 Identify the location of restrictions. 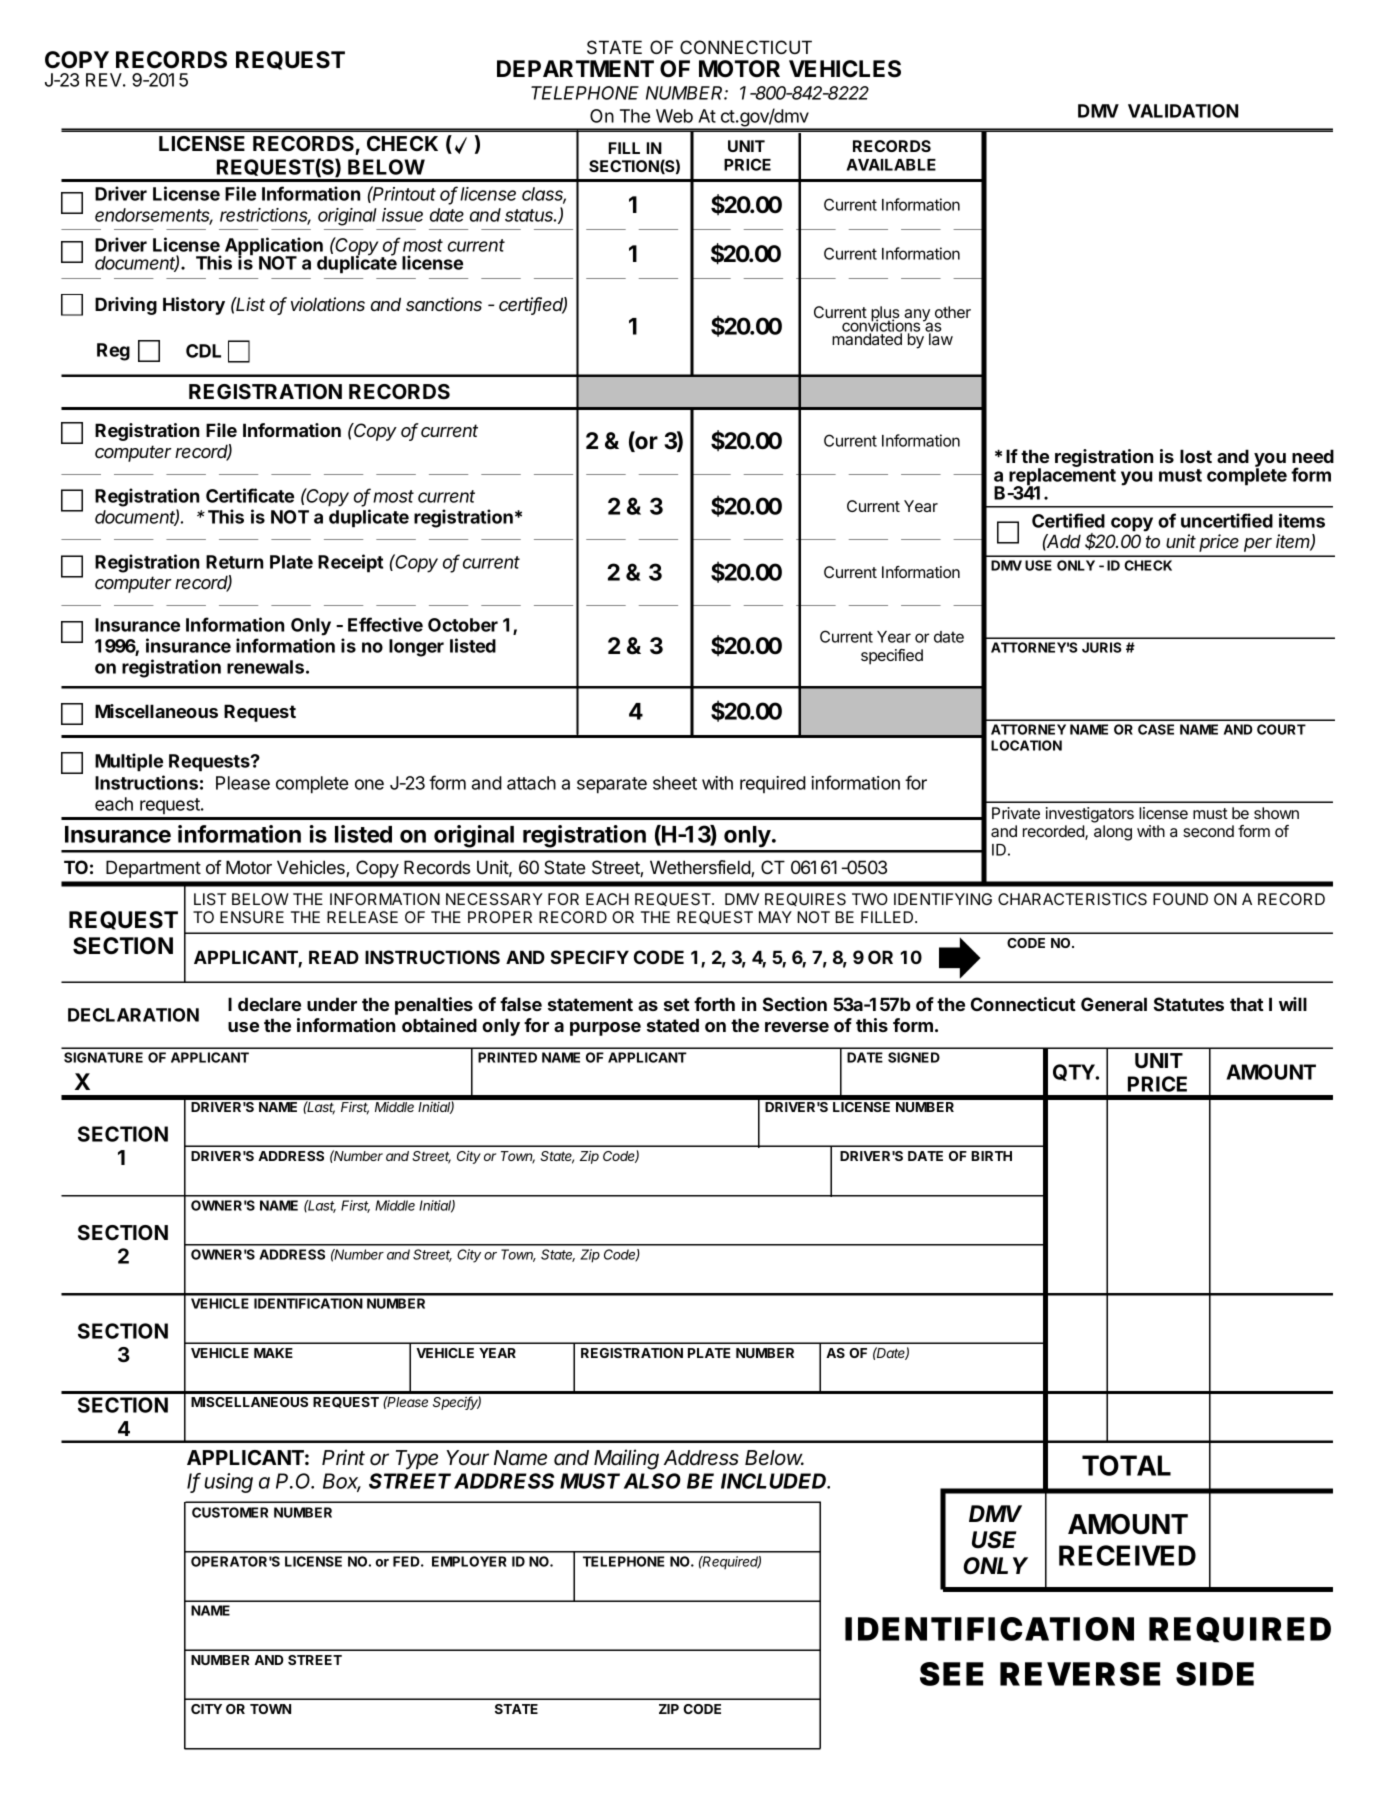
(265, 216).
